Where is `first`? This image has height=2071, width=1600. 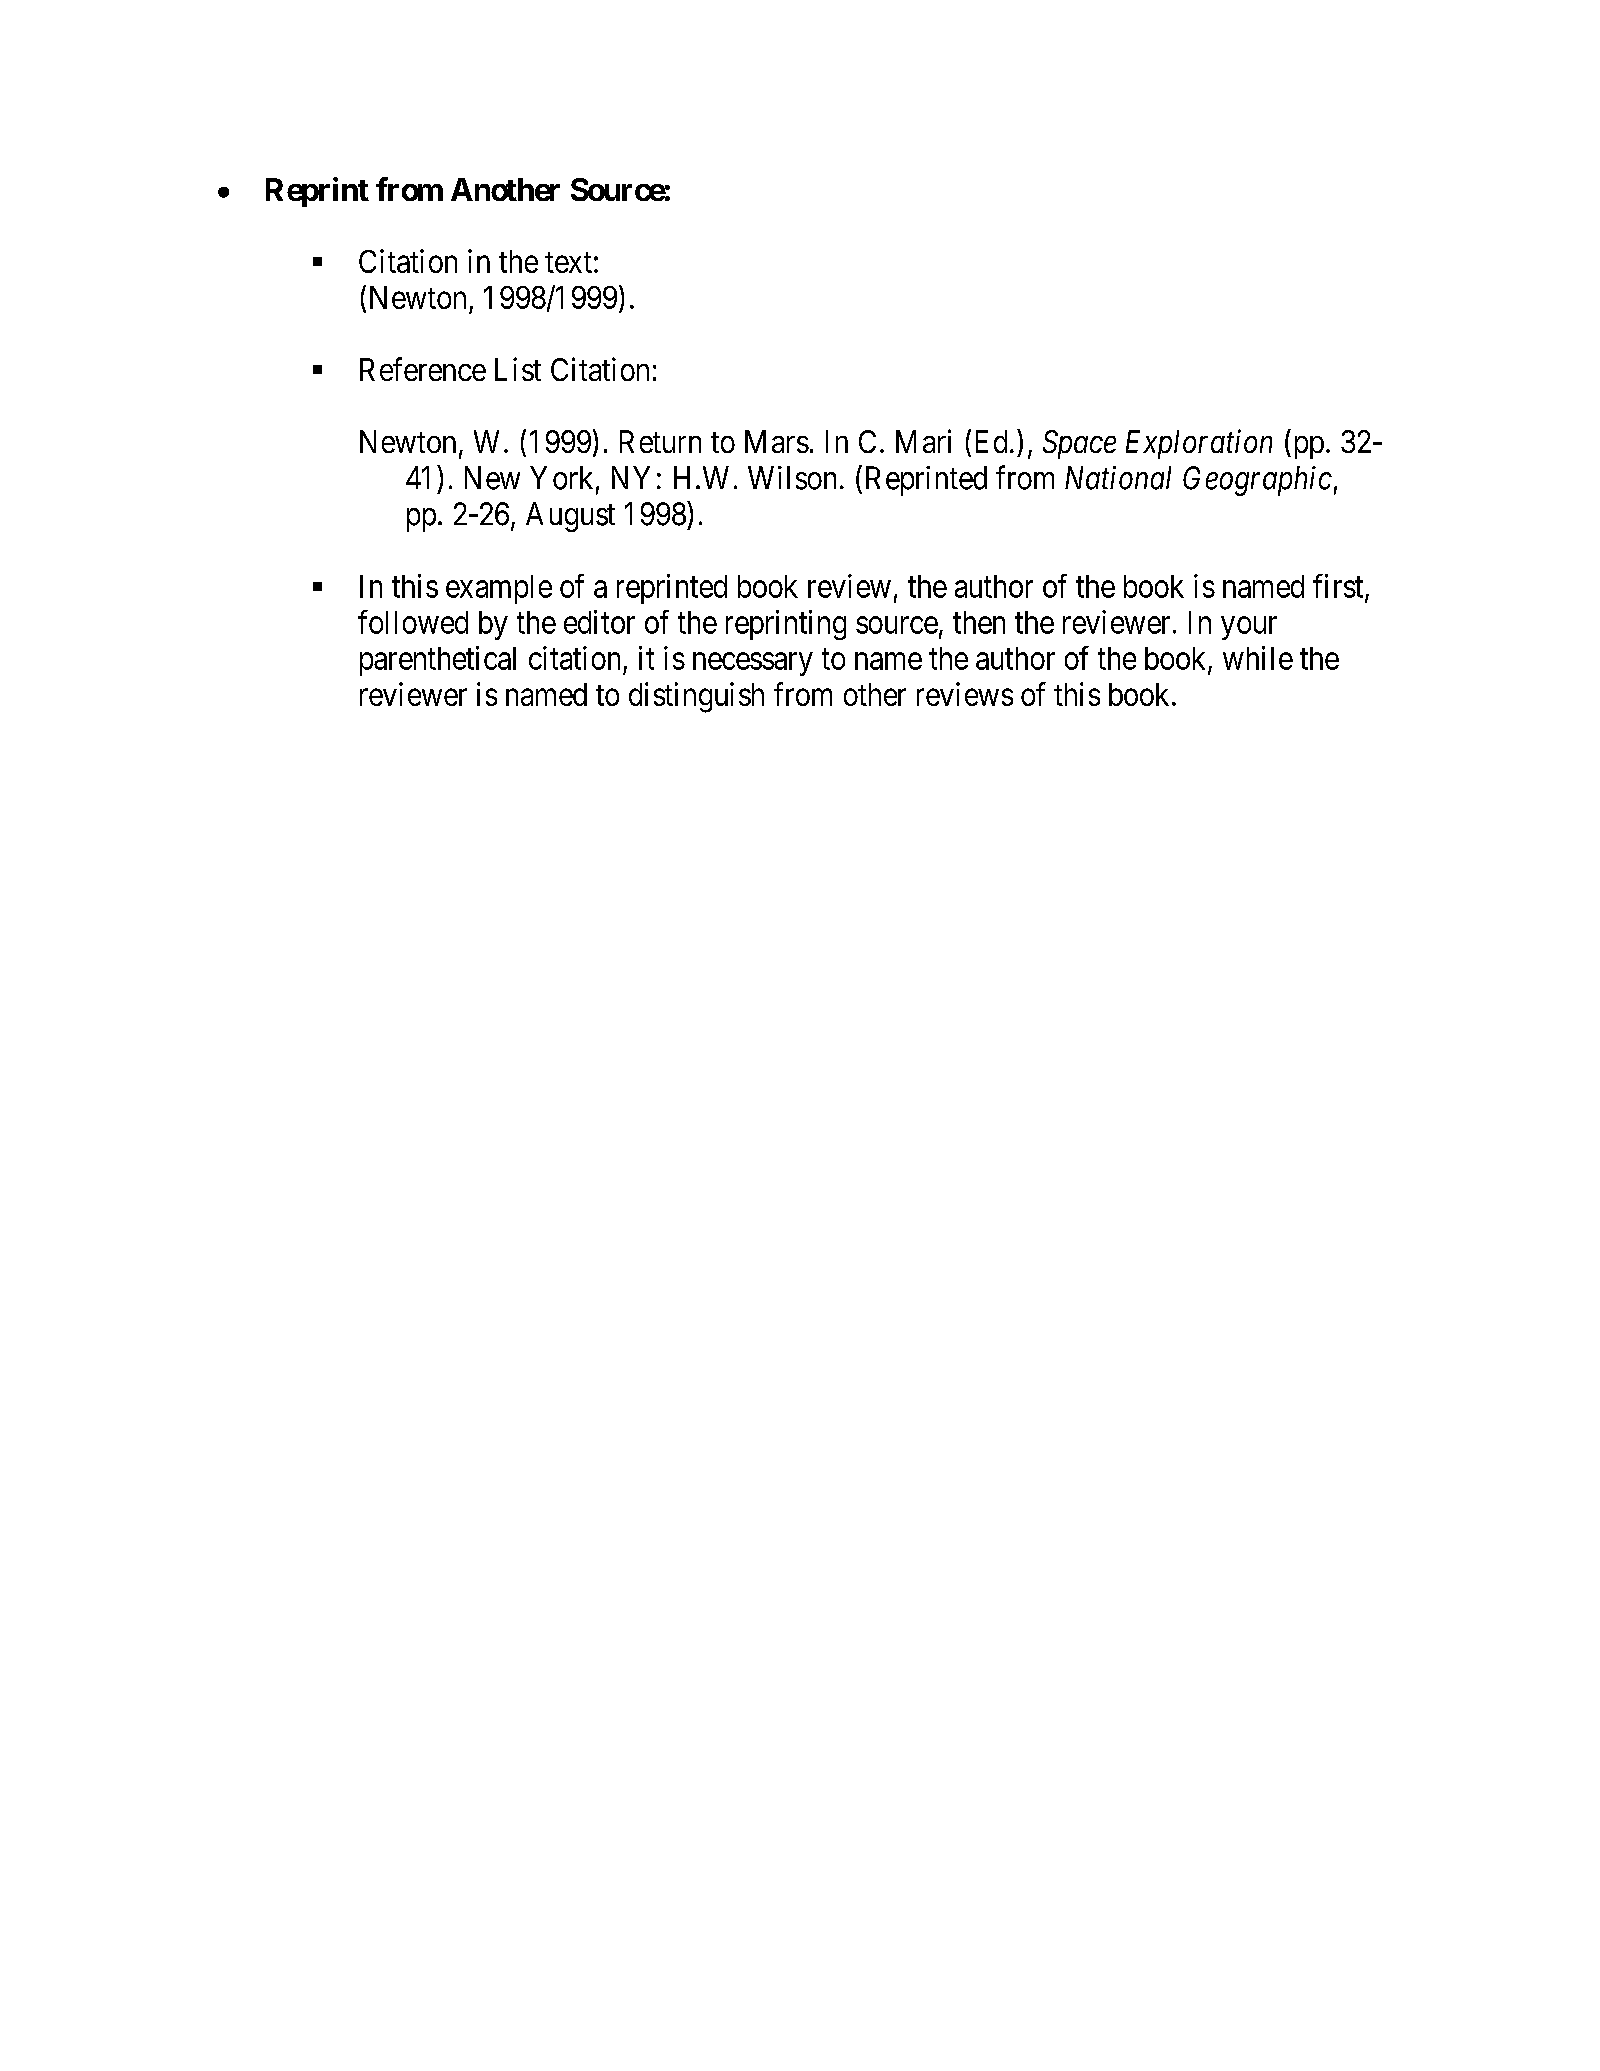 first is located at coordinates (1339, 587).
